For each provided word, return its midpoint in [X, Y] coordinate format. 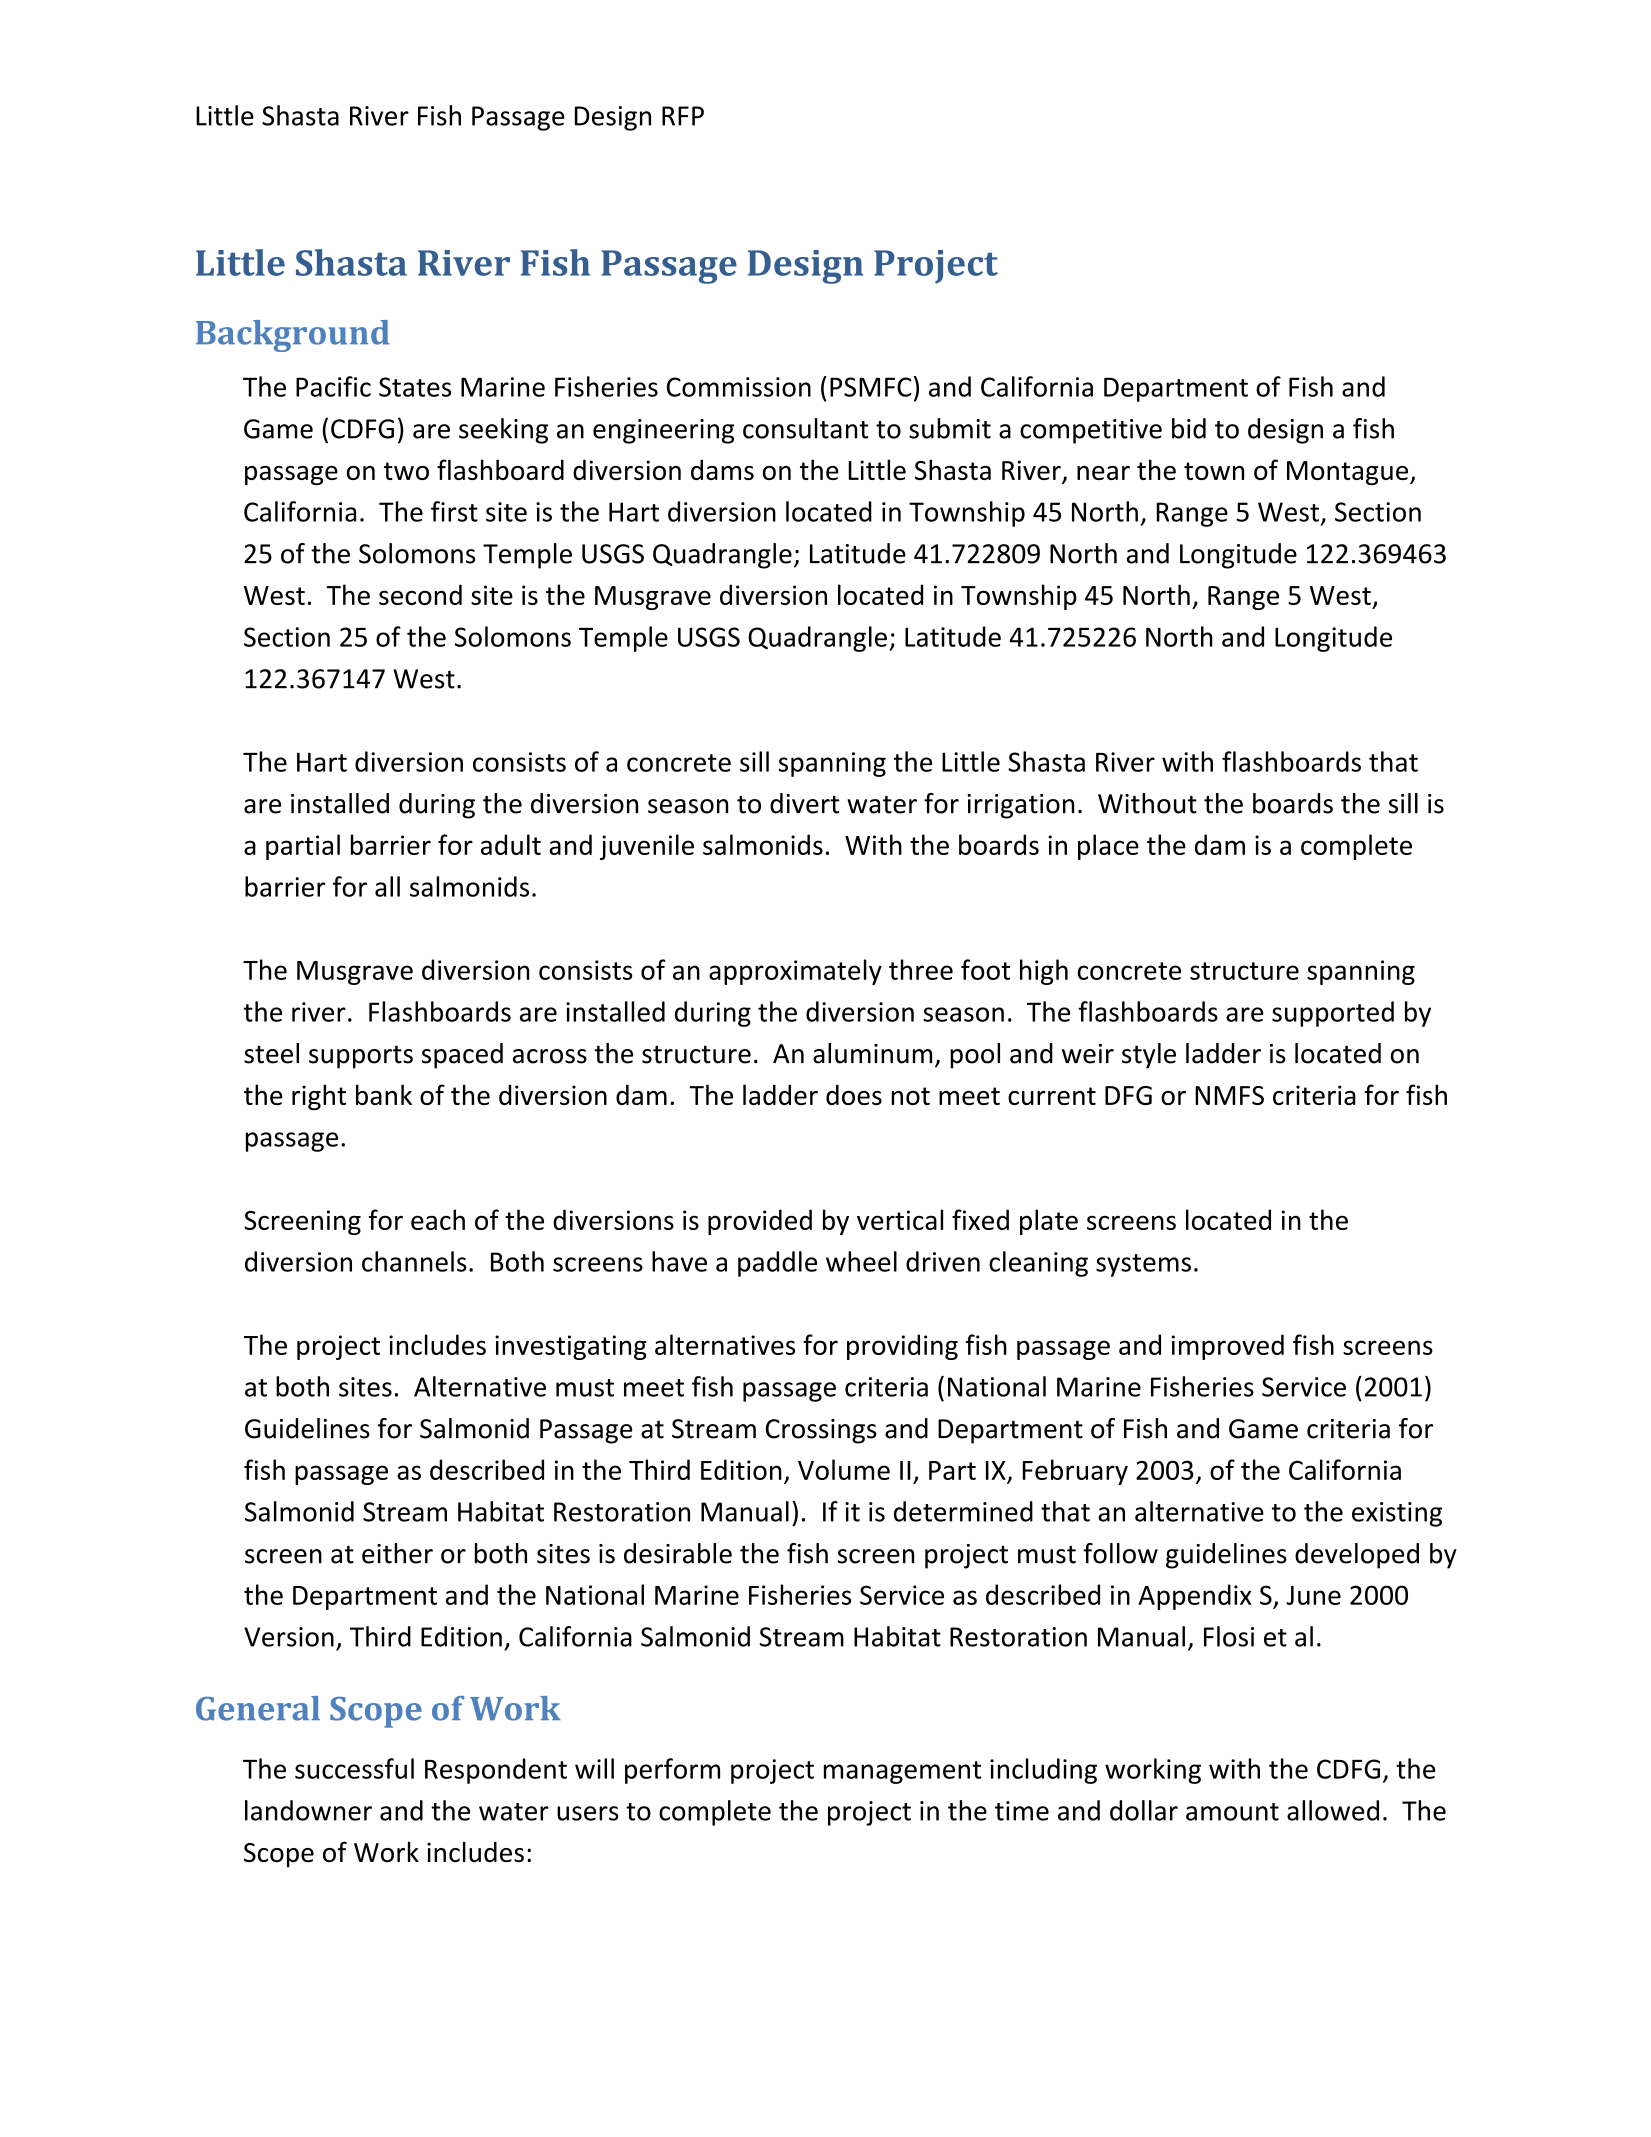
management [902, 1772]
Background [293, 336]
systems [1143, 1265]
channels [414, 1261]
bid [1189, 428]
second [420, 594]
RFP [683, 116]
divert [804, 803]
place [1108, 847]
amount [1232, 1812]
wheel [861, 1261]
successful [354, 1768]
